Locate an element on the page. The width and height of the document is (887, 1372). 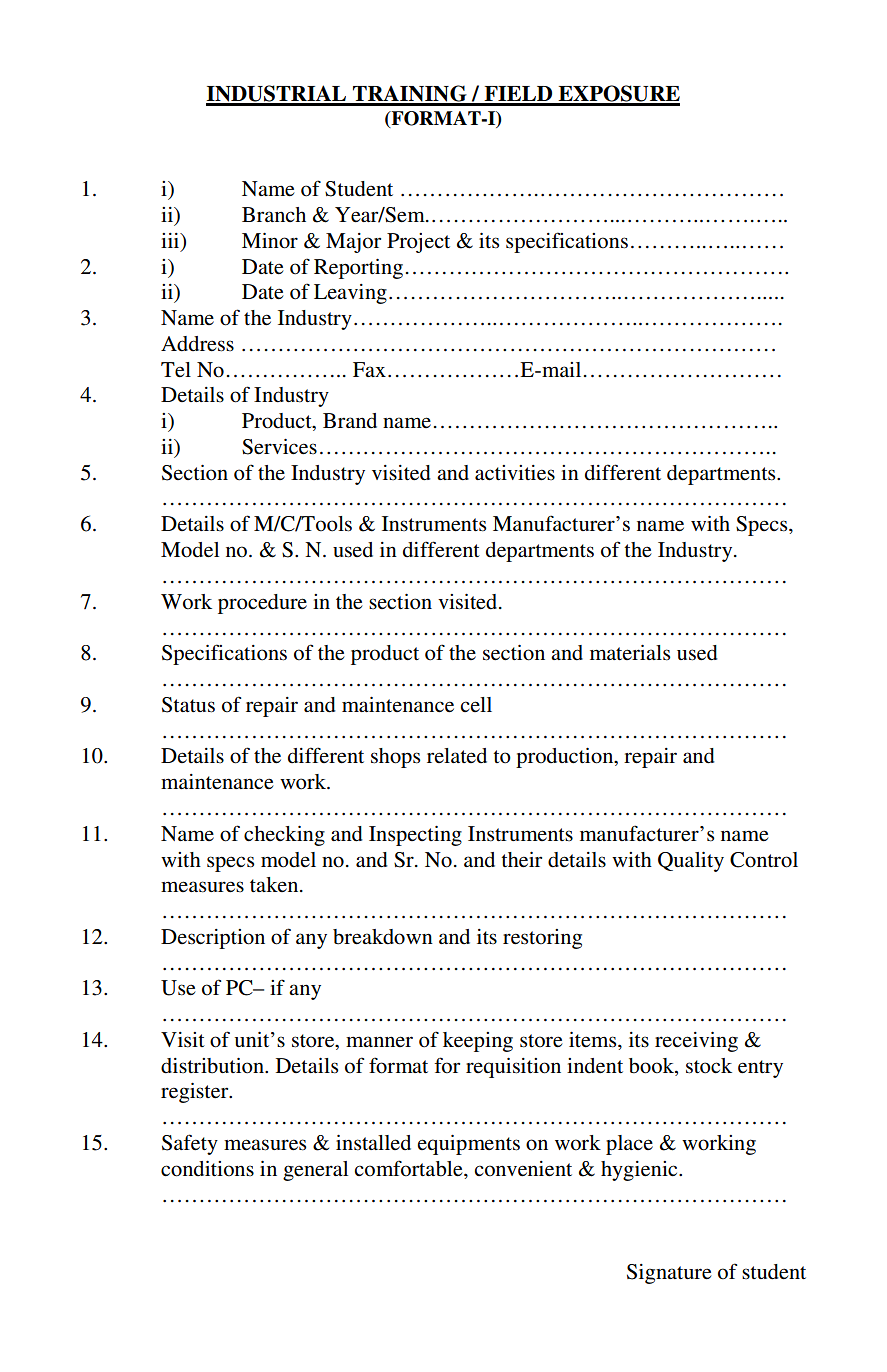
cell is located at coordinates (476, 704).
